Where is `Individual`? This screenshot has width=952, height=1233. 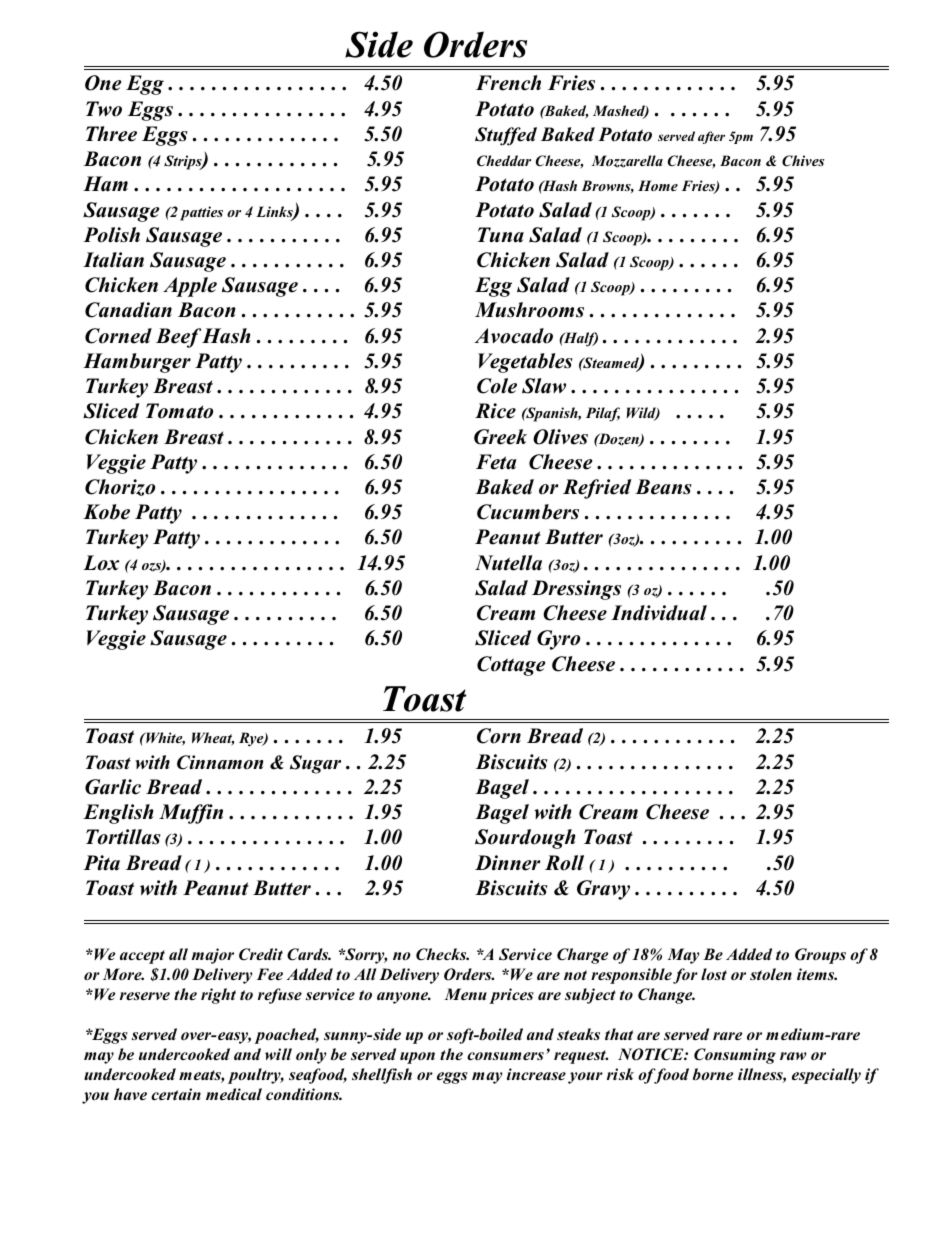 Individual is located at coordinates (659, 613).
